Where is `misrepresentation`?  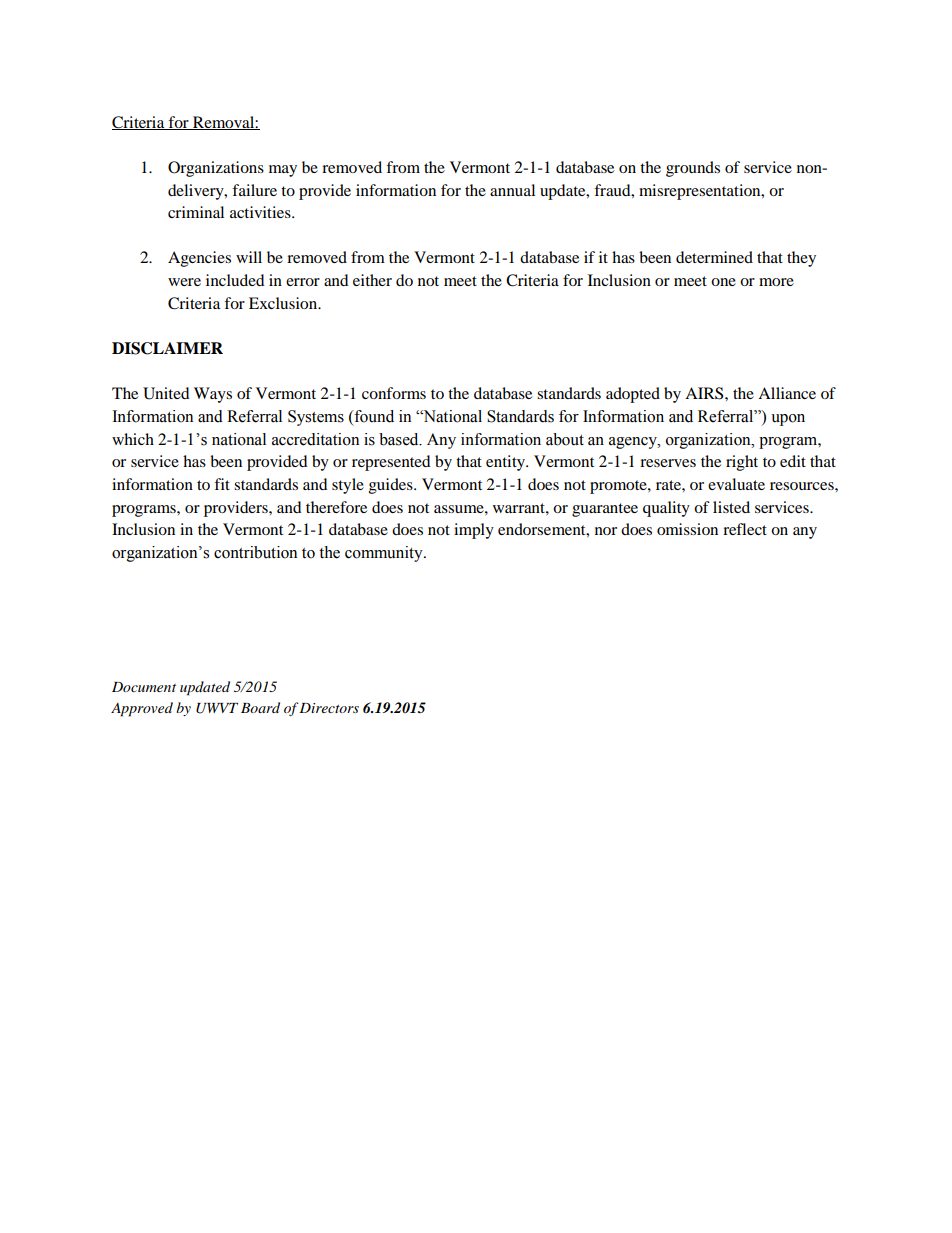 misrepresentation is located at coordinates (701, 192).
